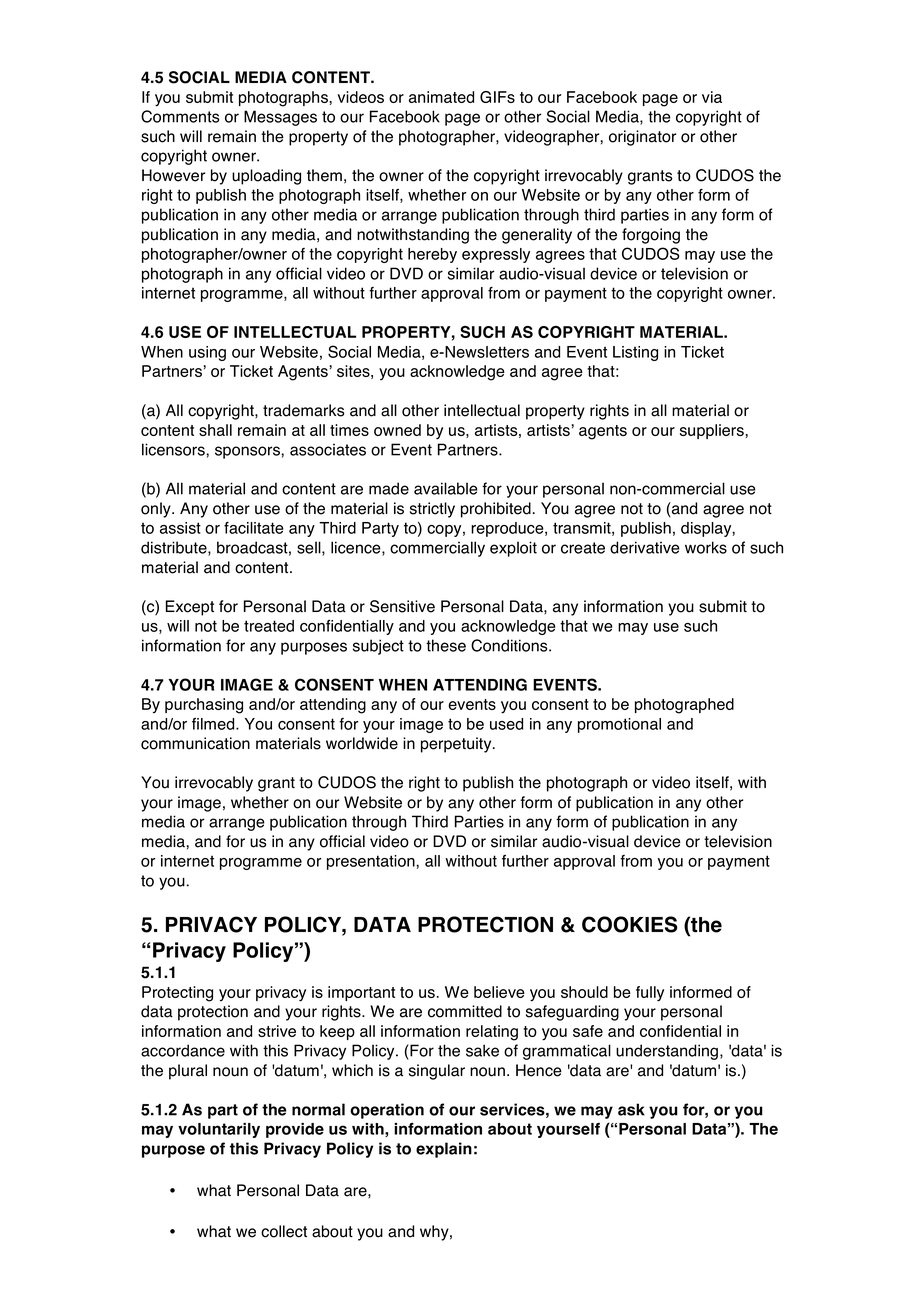  What do you see at coordinates (180, 116) in the screenshot?
I see `Comments` at bounding box center [180, 116].
